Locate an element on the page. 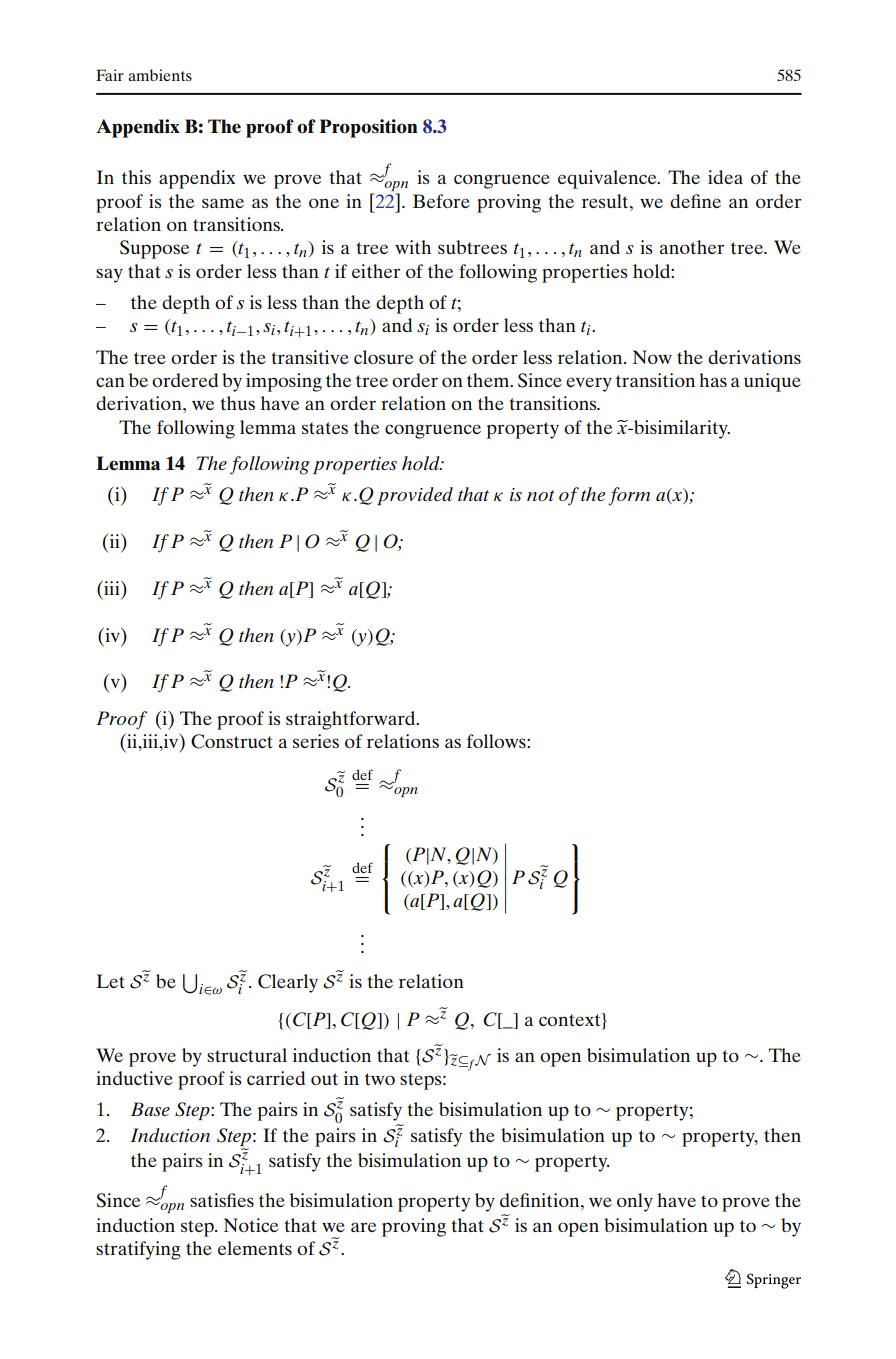 The image size is (896, 1359). idea is located at coordinates (725, 177).
